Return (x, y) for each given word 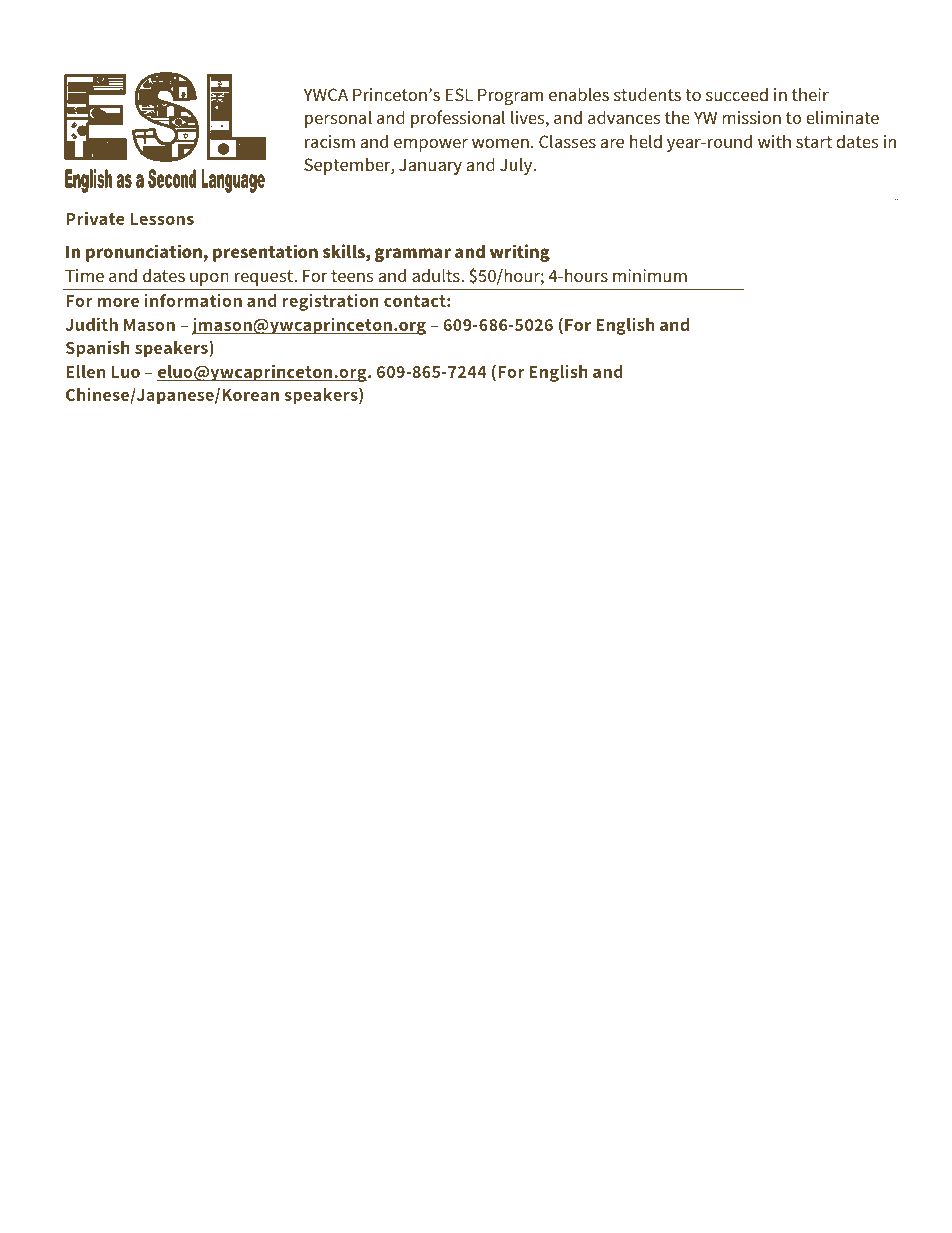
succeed (737, 94)
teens (352, 276)
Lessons (162, 219)
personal (338, 119)
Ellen (85, 371)
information (193, 300)
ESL (459, 94)
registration (330, 302)
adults (437, 275)
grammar (413, 255)
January (430, 166)
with (774, 141)
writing (520, 253)
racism (330, 141)
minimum (650, 275)
